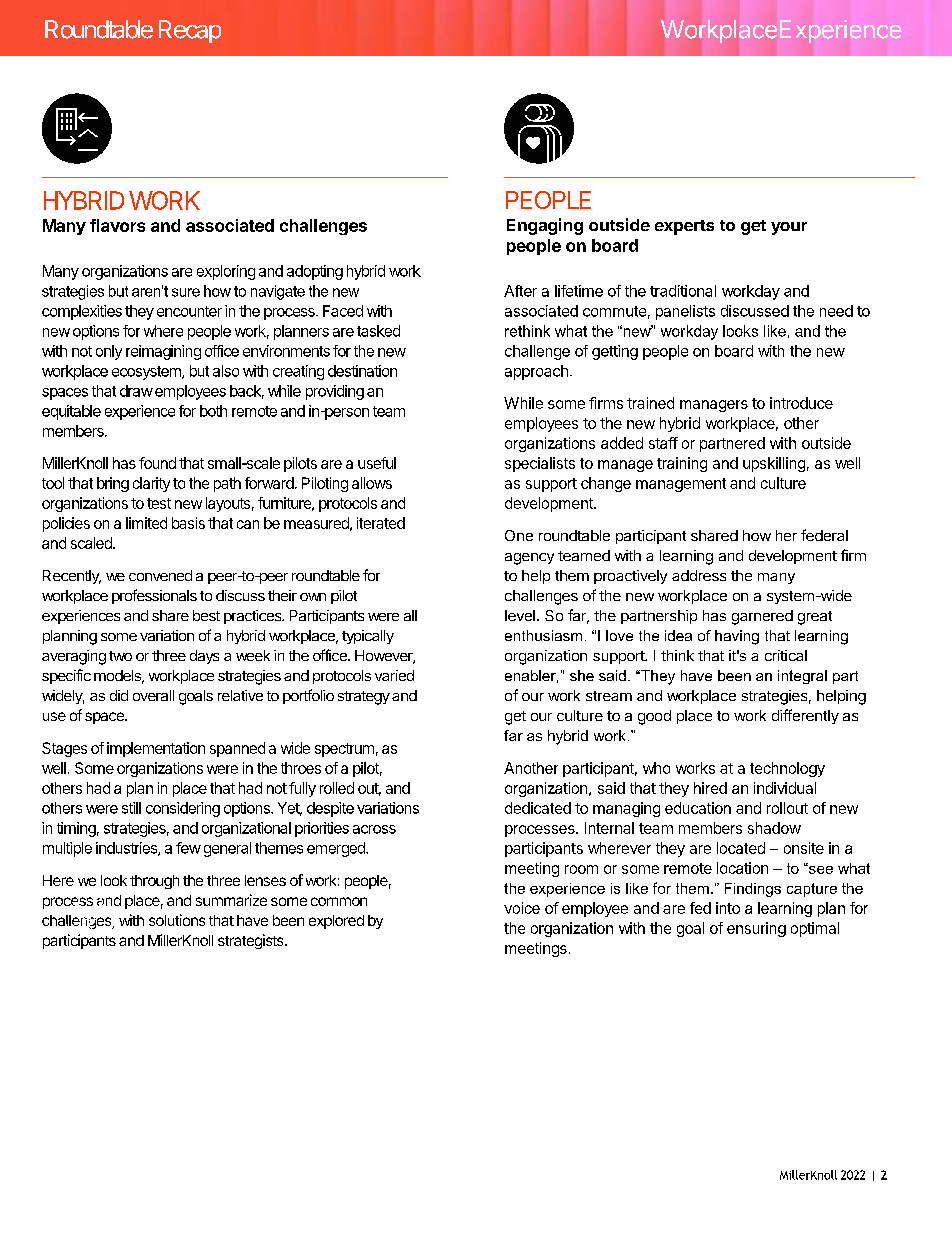 This document has width=952, height=1233. Describe the element at coordinates (683, 291) in the document. I see `traditional` at that location.
